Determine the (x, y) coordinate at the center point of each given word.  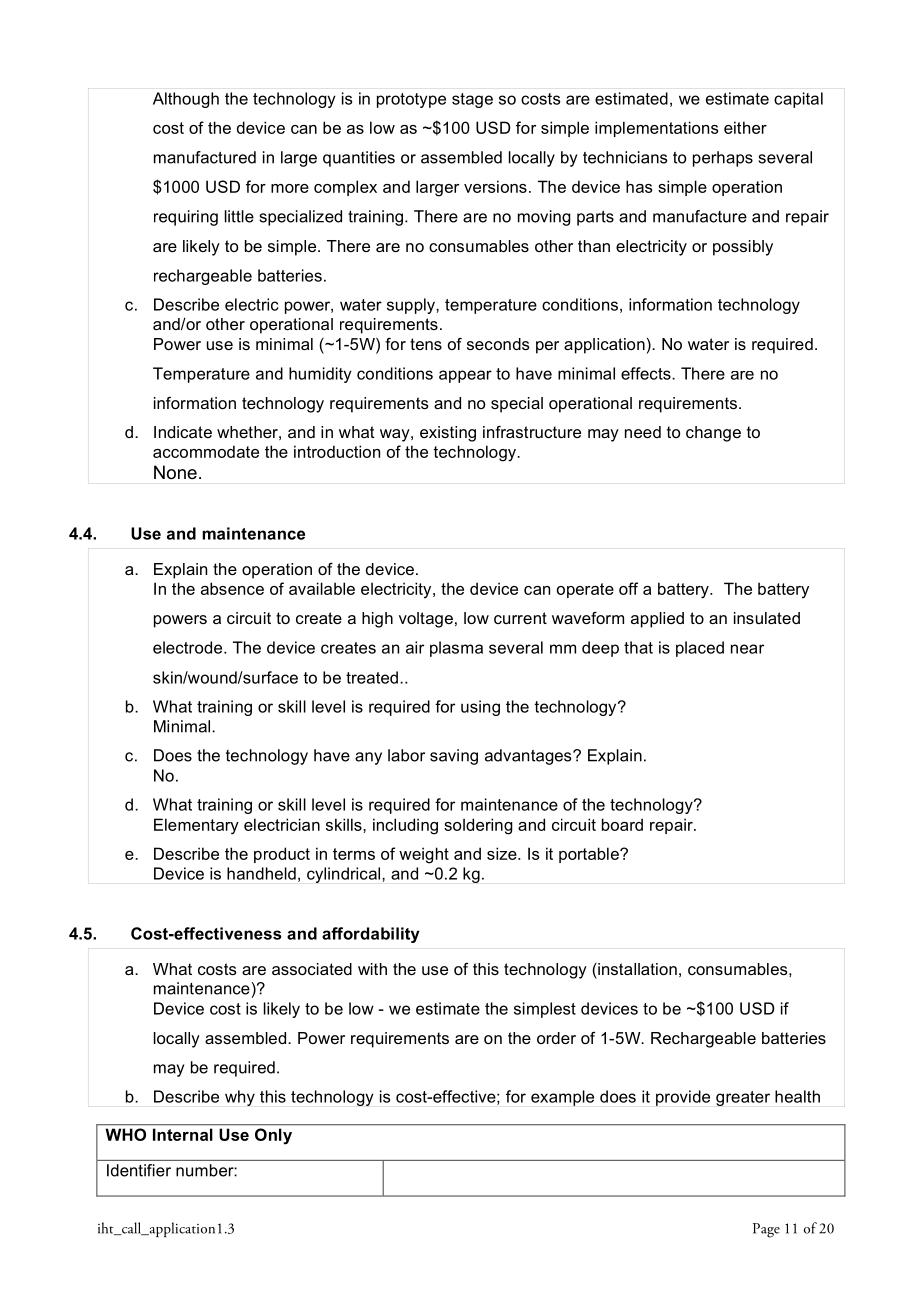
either (745, 127)
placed (700, 649)
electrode (189, 647)
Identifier (139, 1170)
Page (766, 1230)
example (562, 1098)
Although (186, 100)
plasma (456, 649)
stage (472, 100)
